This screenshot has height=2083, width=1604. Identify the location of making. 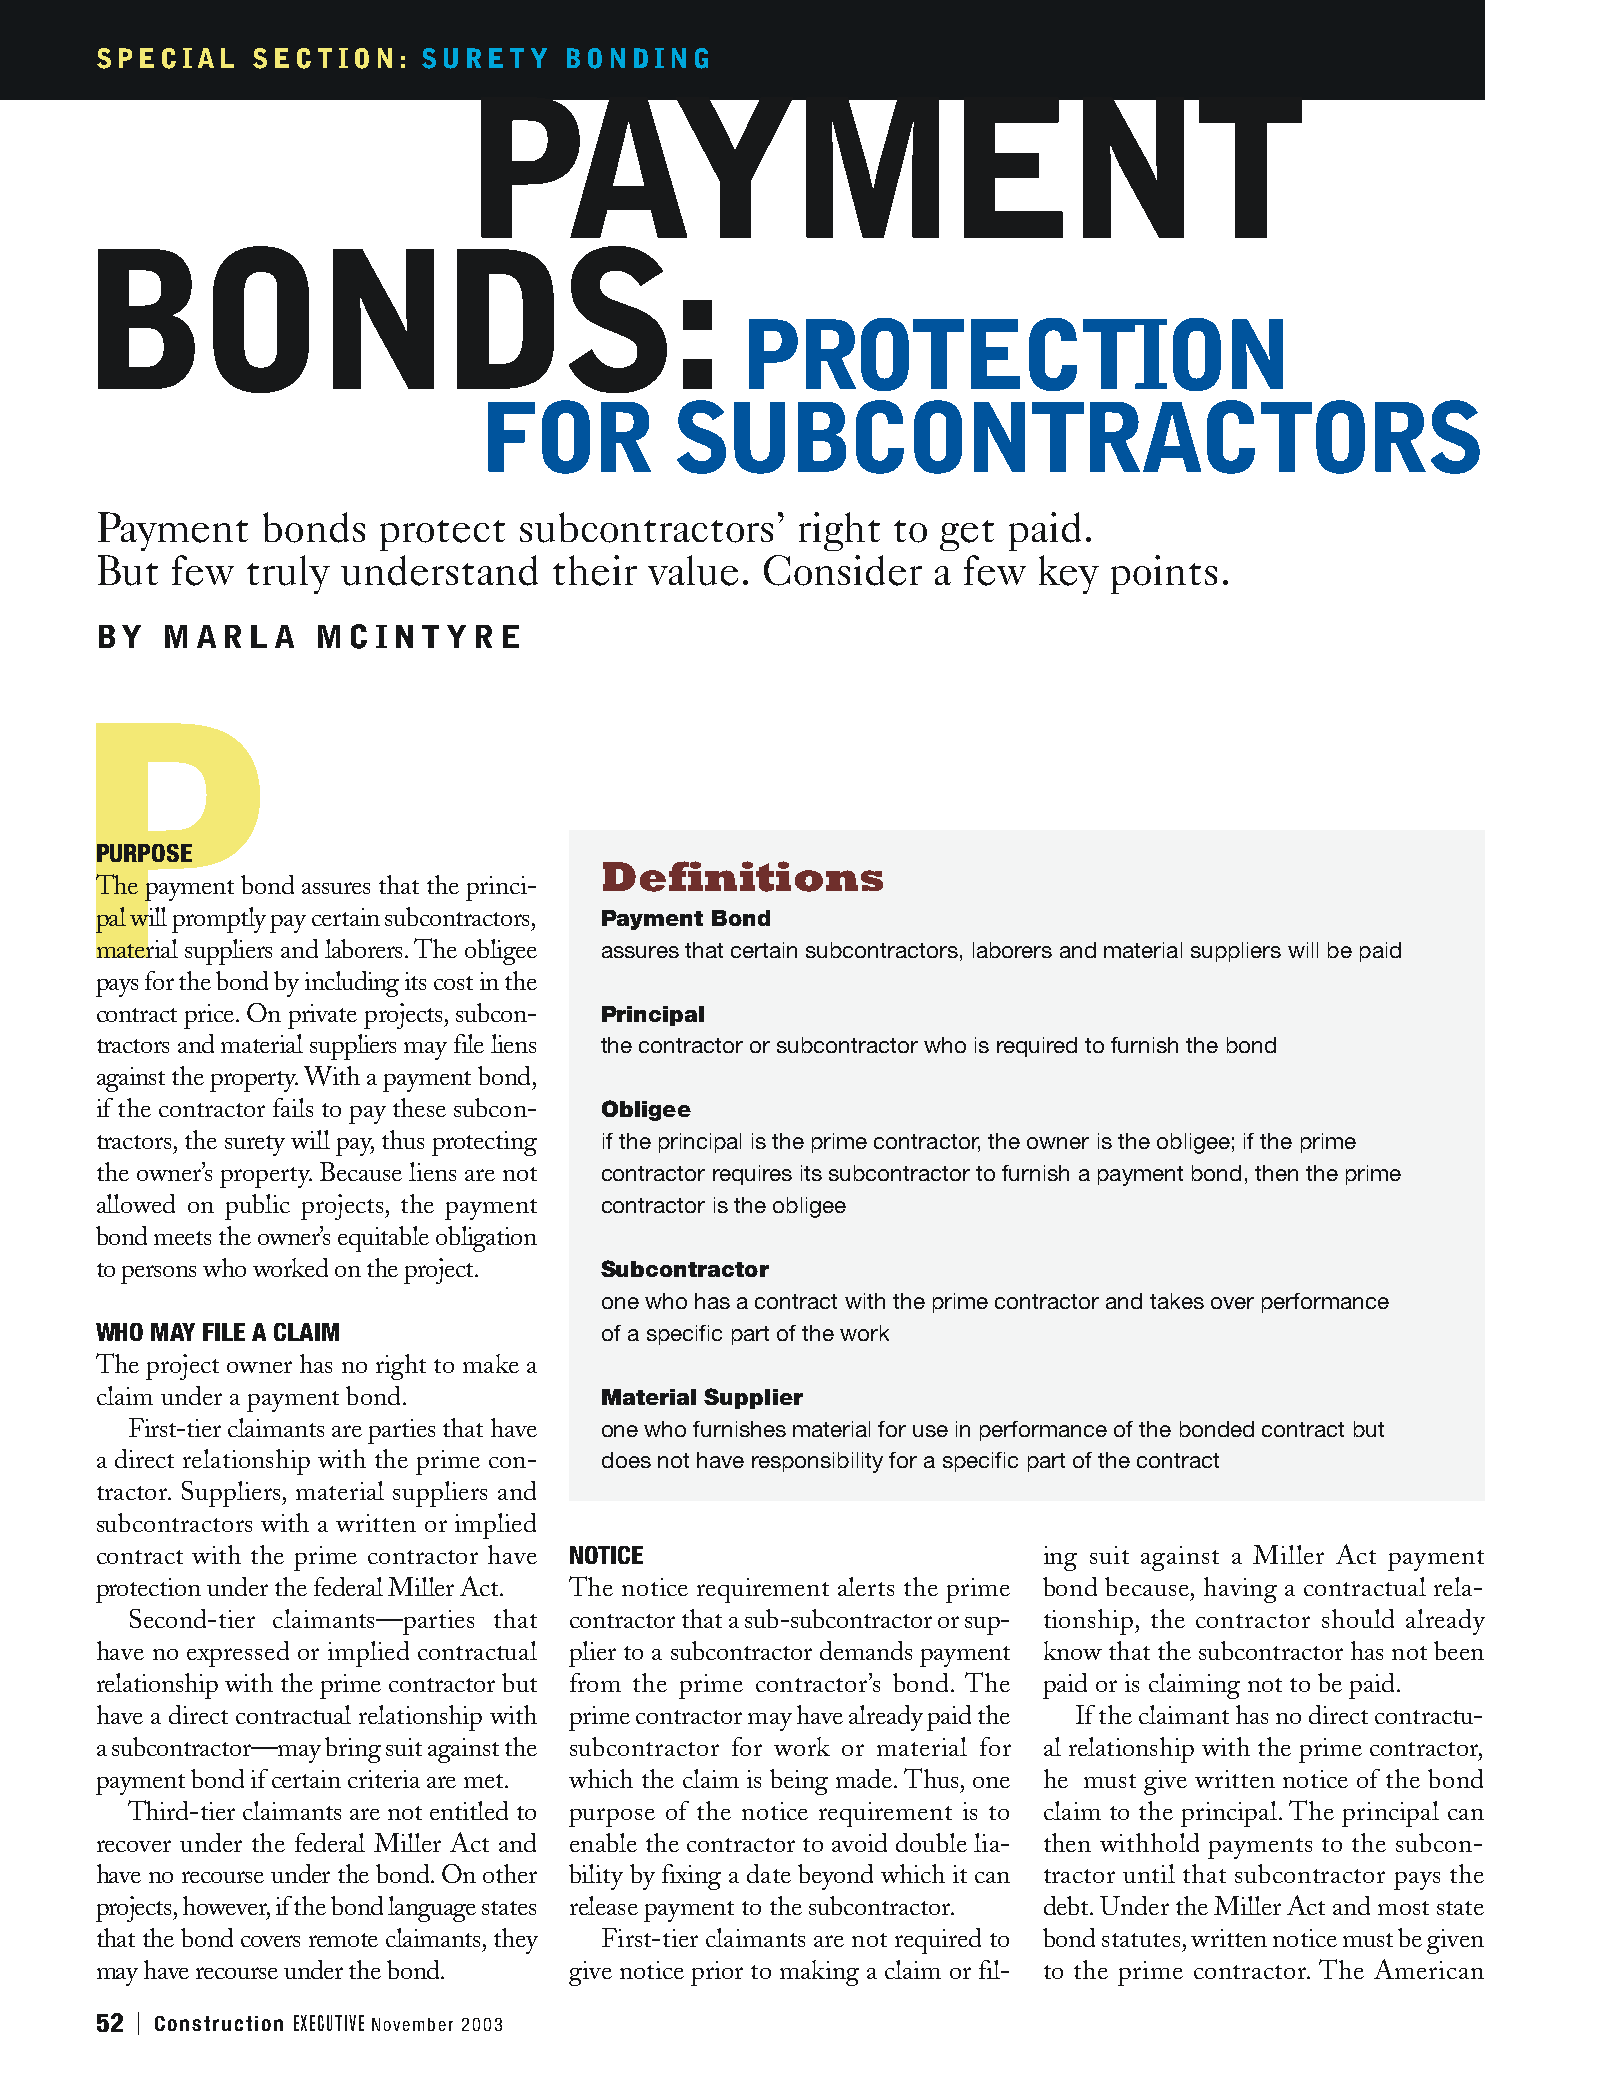
(819, 1973).
